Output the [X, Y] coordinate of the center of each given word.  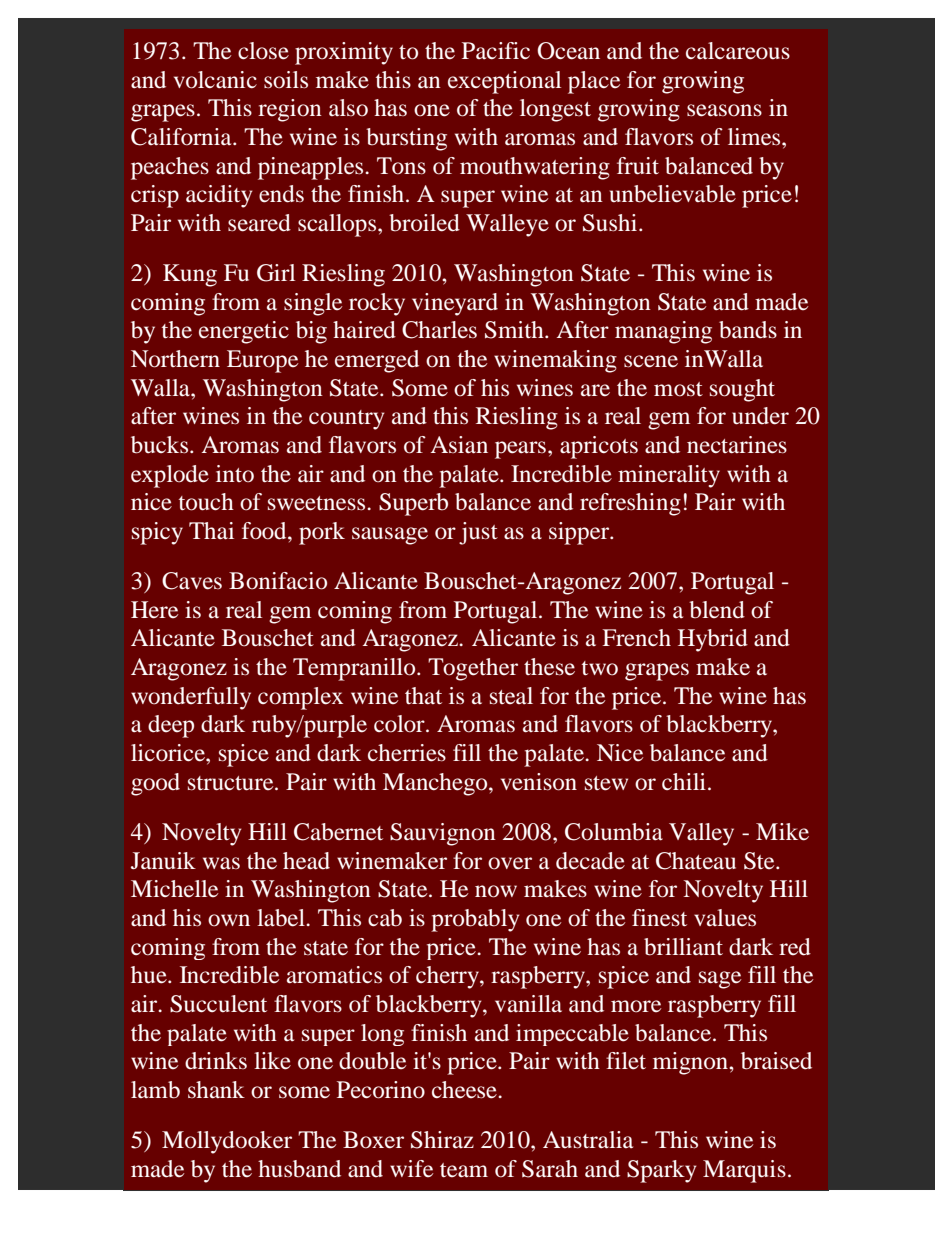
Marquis [744, 1171]
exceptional [504, 82]
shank [216, 1089]
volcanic [215, 80]
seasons [724, 110]
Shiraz [442, 1140]
